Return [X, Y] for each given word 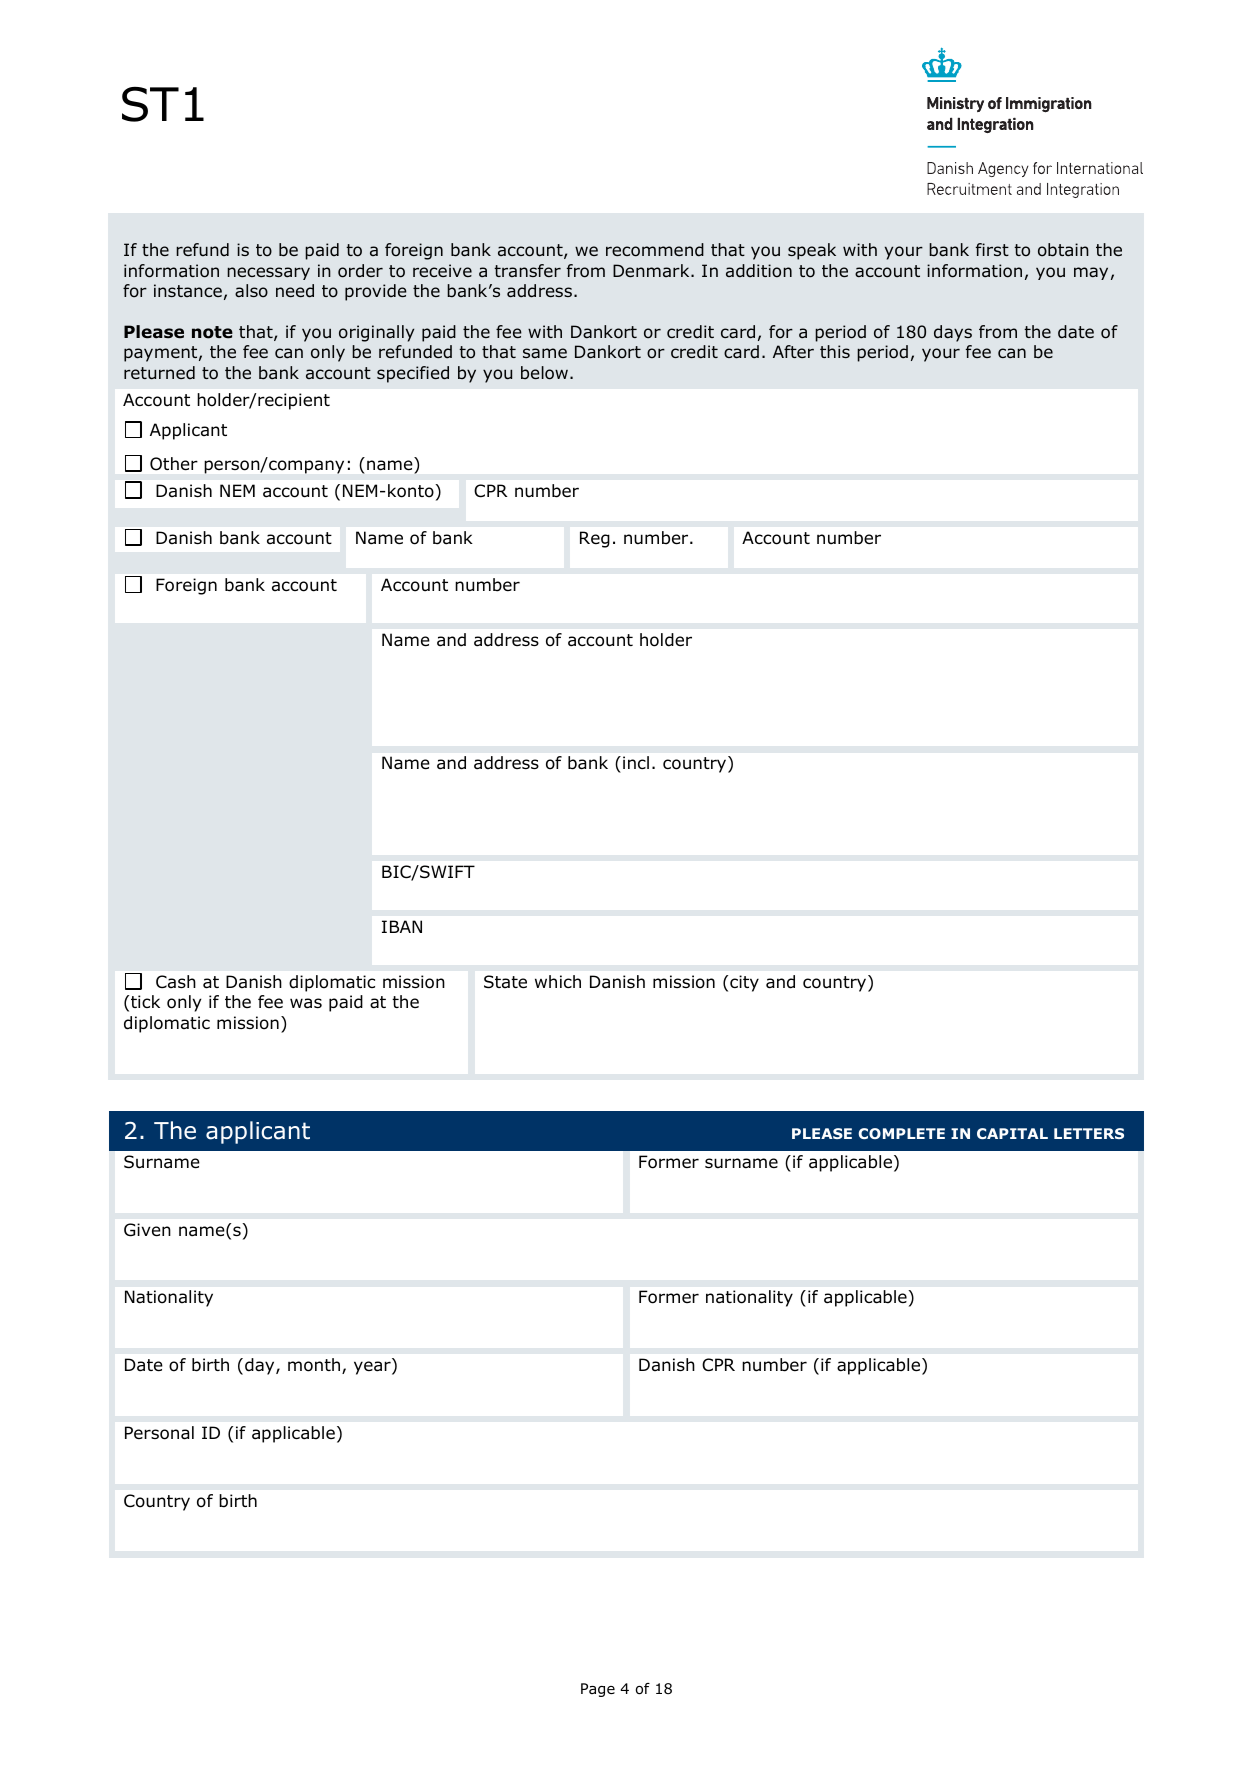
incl [636, 762]
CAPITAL [1012, 1133]
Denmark [652, 270]
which [558, 981]
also [251, 291]
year [373, 1368]
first [992, 249]
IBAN [402, 926]
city [744, 983]
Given [147, 1230]
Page [598, 1690]
